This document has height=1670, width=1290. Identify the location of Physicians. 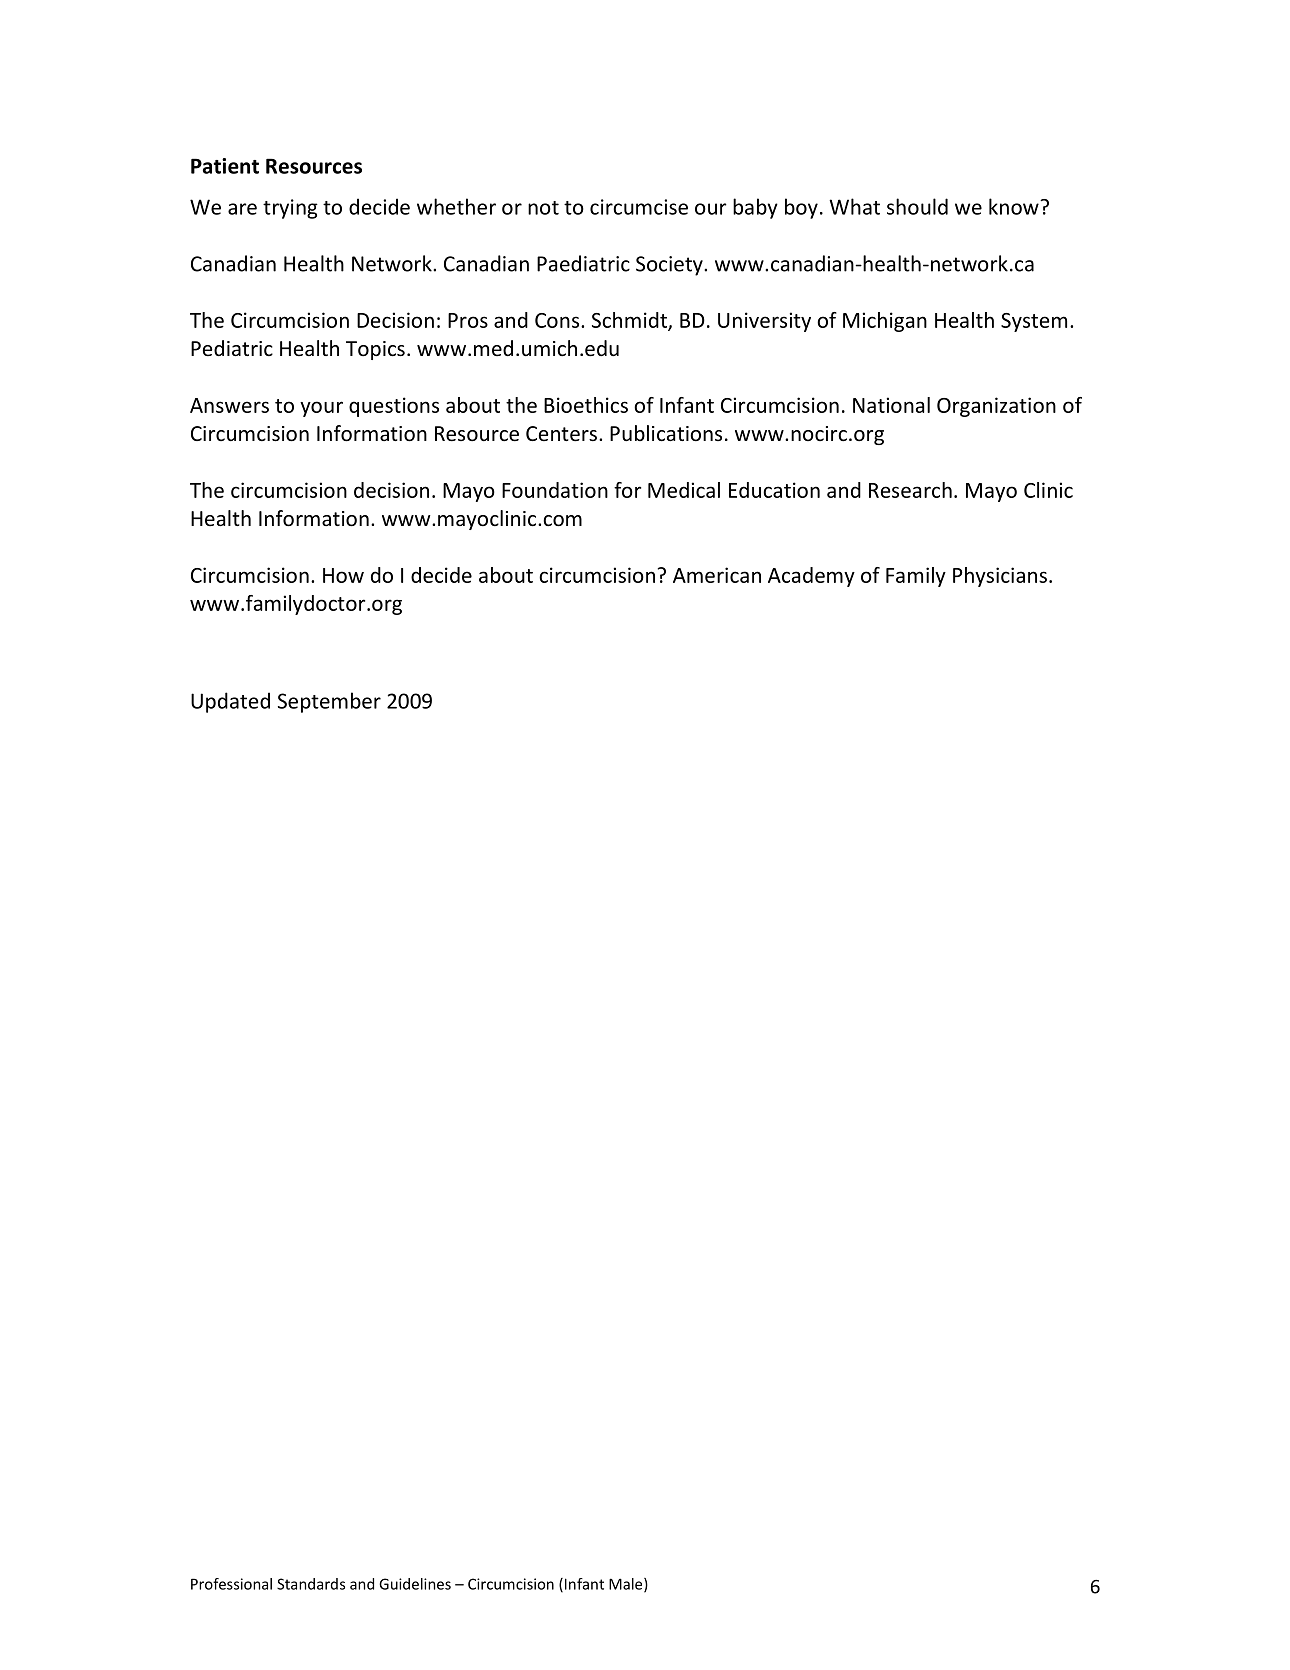
(1000, 577).
